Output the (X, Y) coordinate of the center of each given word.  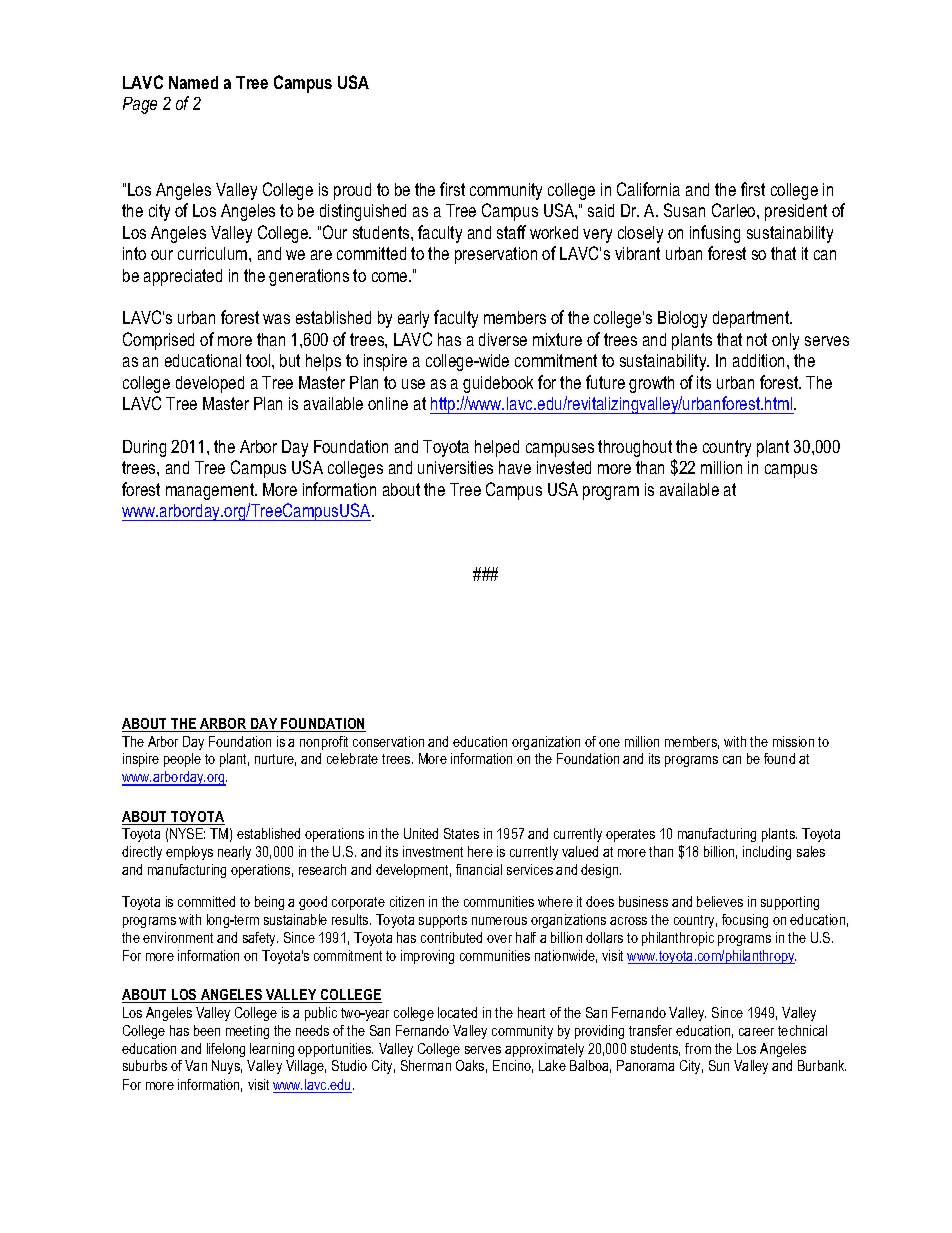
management (211, 491)
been (207, 1030)
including (767, 853)
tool (259, 360)
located (457, 1012)
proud (352, 191)
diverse (503, 339)
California (648, 189)
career (756, 1032)
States (461, 833)
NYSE (187, 833)
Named (193, 82)
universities (455, 467)
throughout (636, 450)
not (757, 339)
